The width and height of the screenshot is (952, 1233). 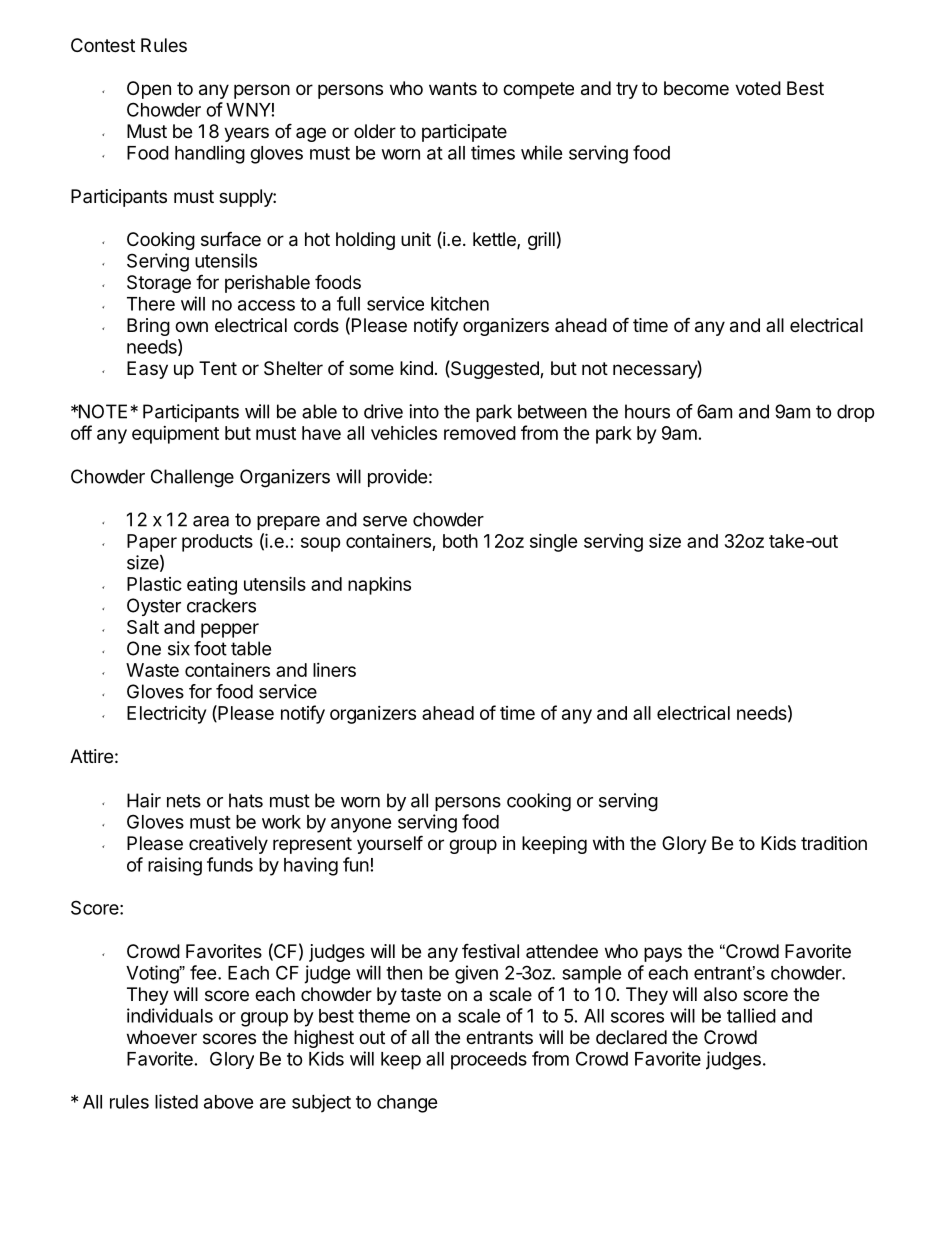 What do you see at coordinates (361, 825) in the screenshot?
I see `anyone` at bounding box center [361, 825].
